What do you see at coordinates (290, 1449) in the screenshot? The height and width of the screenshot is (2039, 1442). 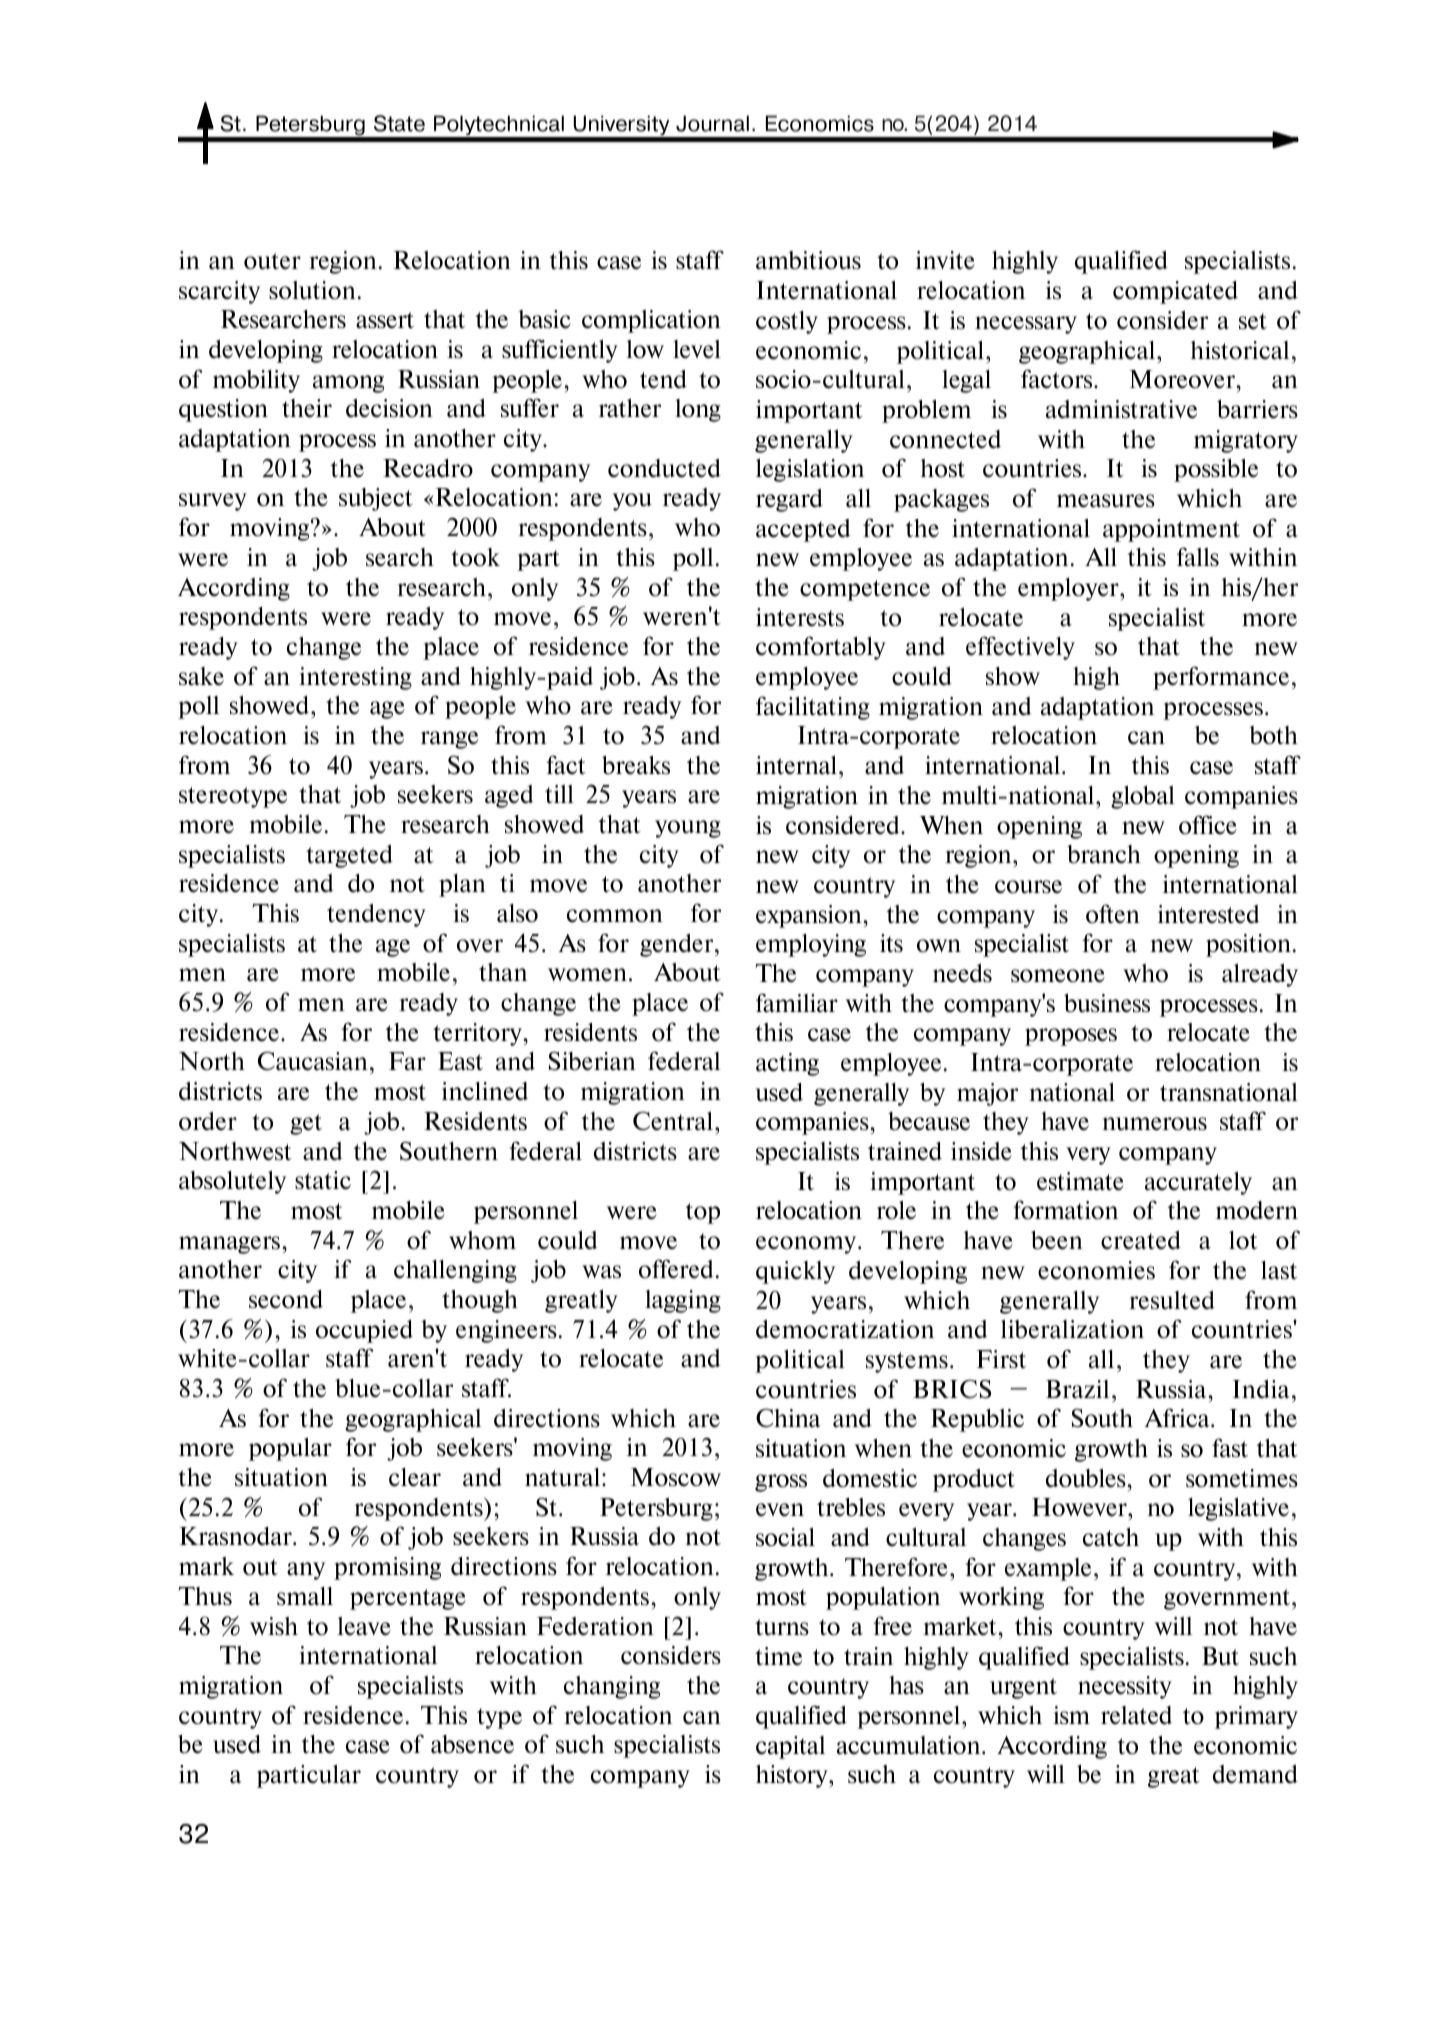 I see `popular` at bounding box center [290, 1449].
